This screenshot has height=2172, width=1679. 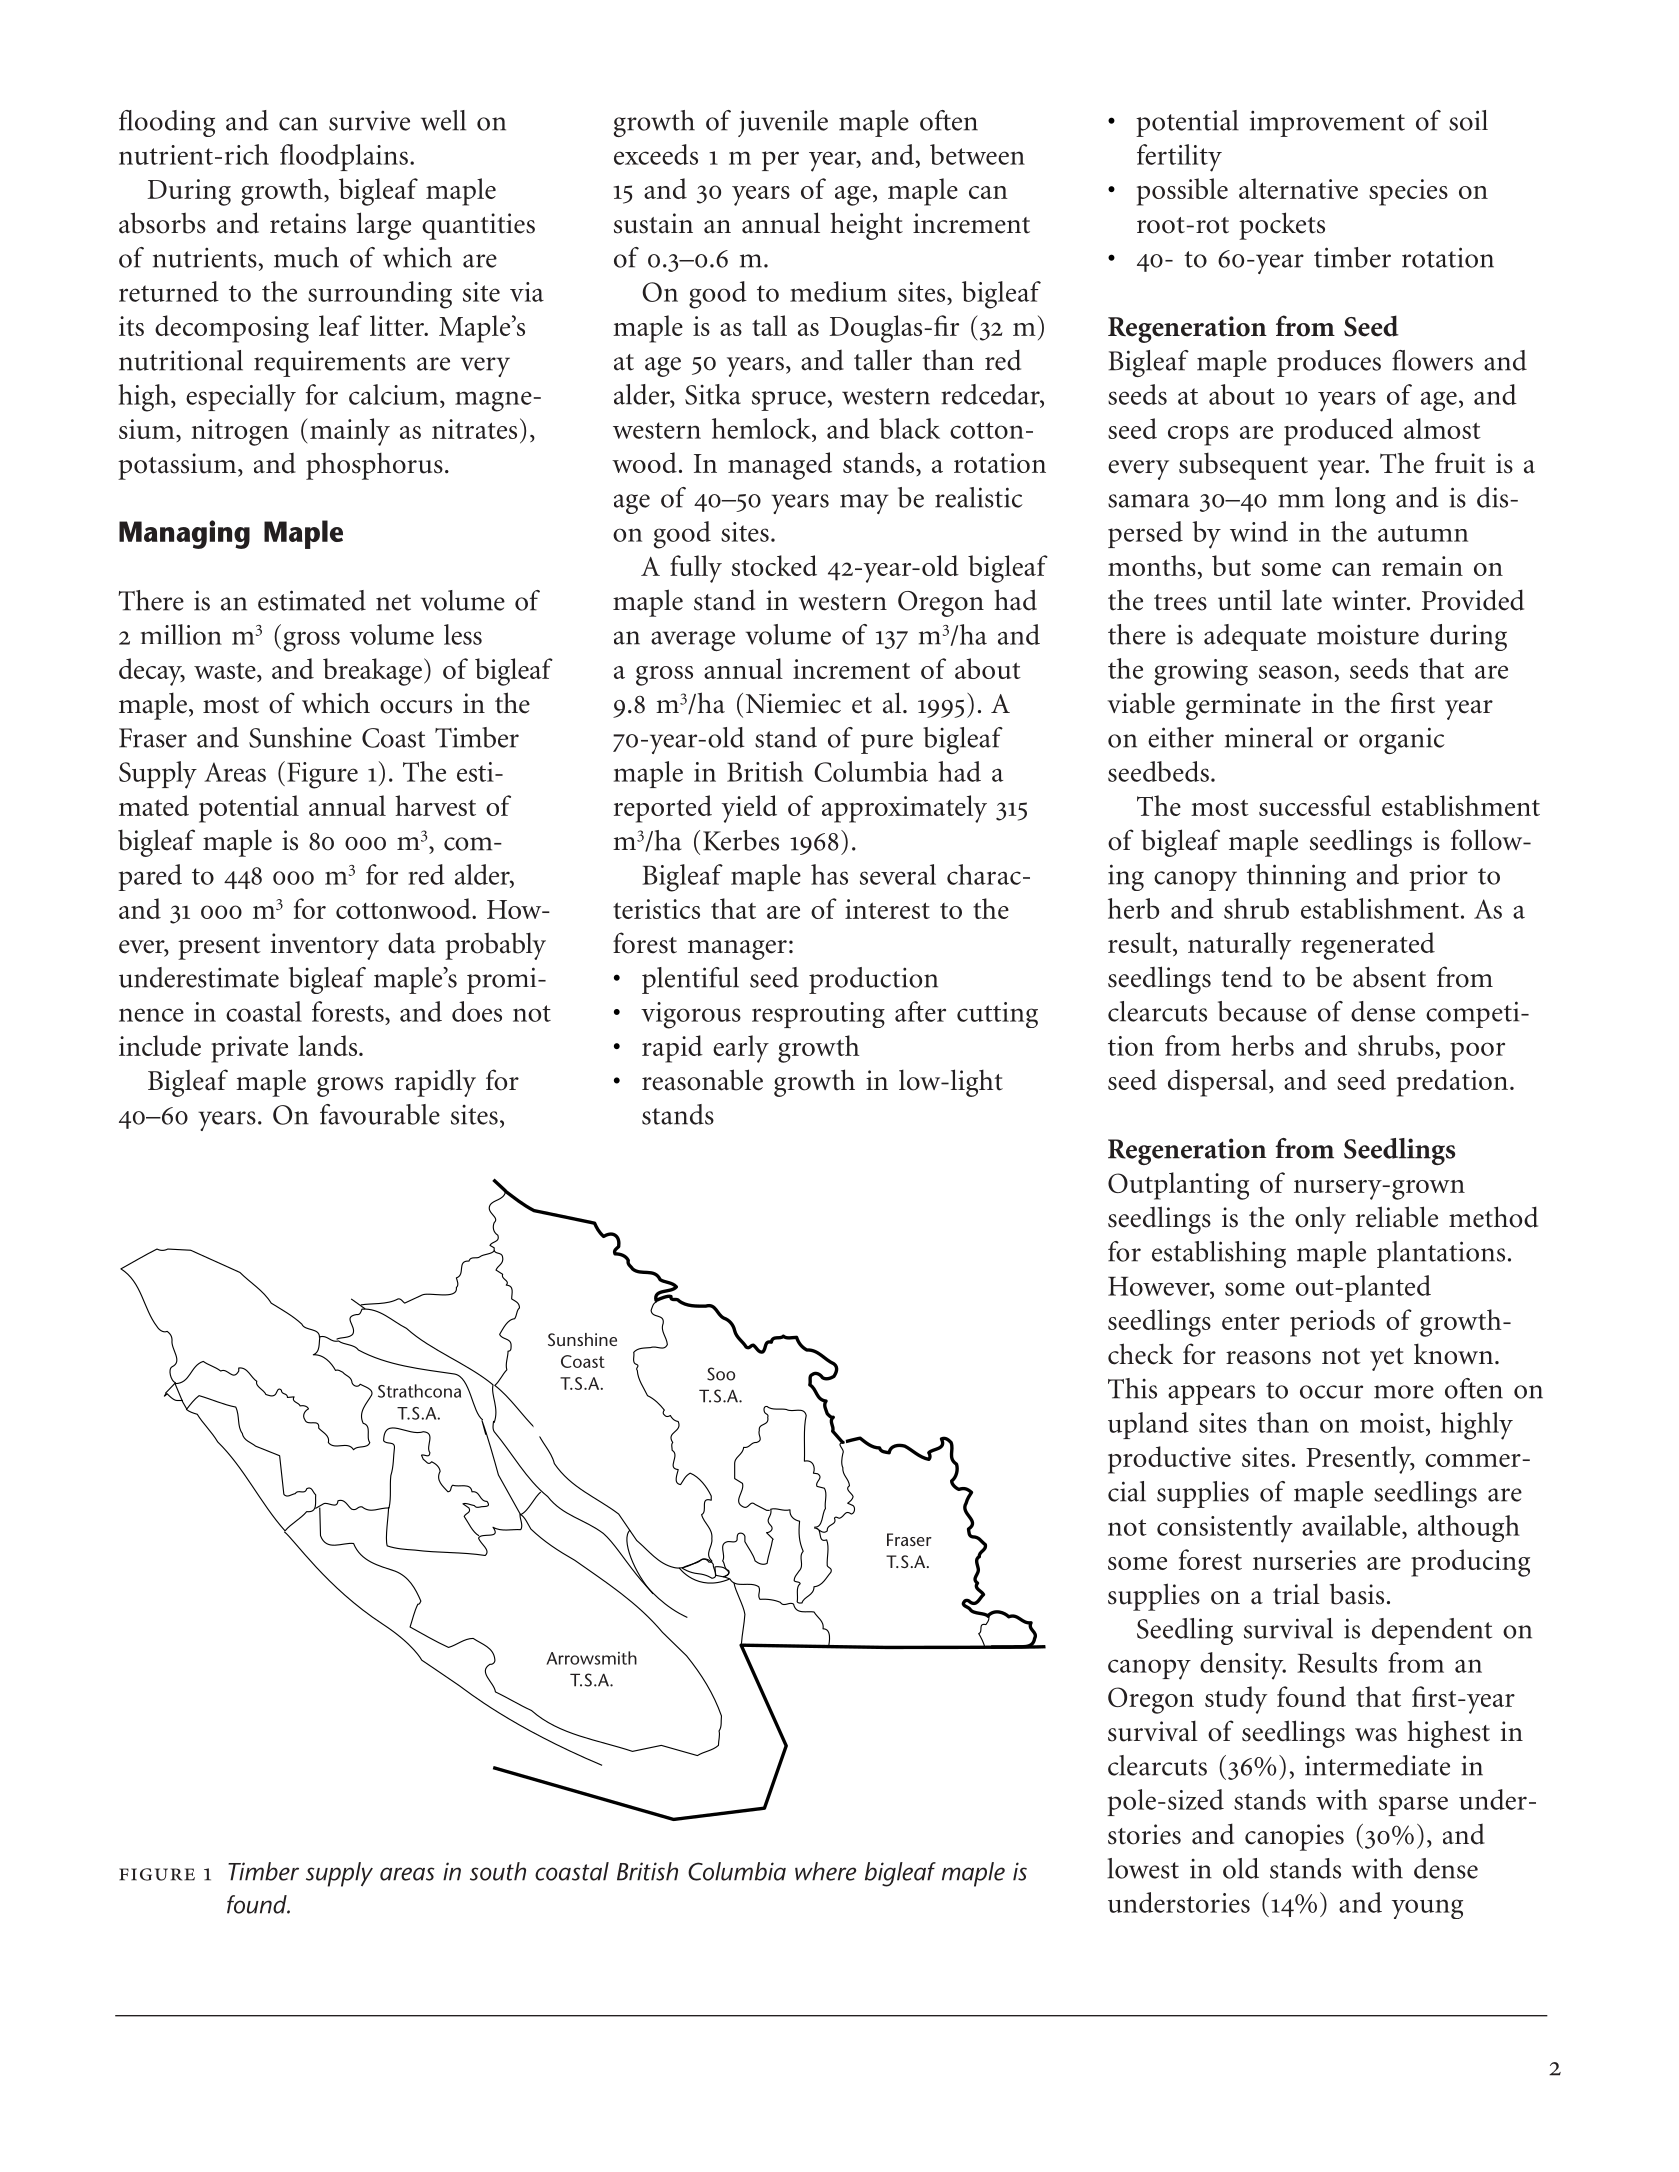 What do you see at coordinates (783, 123) in the screenshot?
I see `juvenile` at bounding box center [783, 123].
